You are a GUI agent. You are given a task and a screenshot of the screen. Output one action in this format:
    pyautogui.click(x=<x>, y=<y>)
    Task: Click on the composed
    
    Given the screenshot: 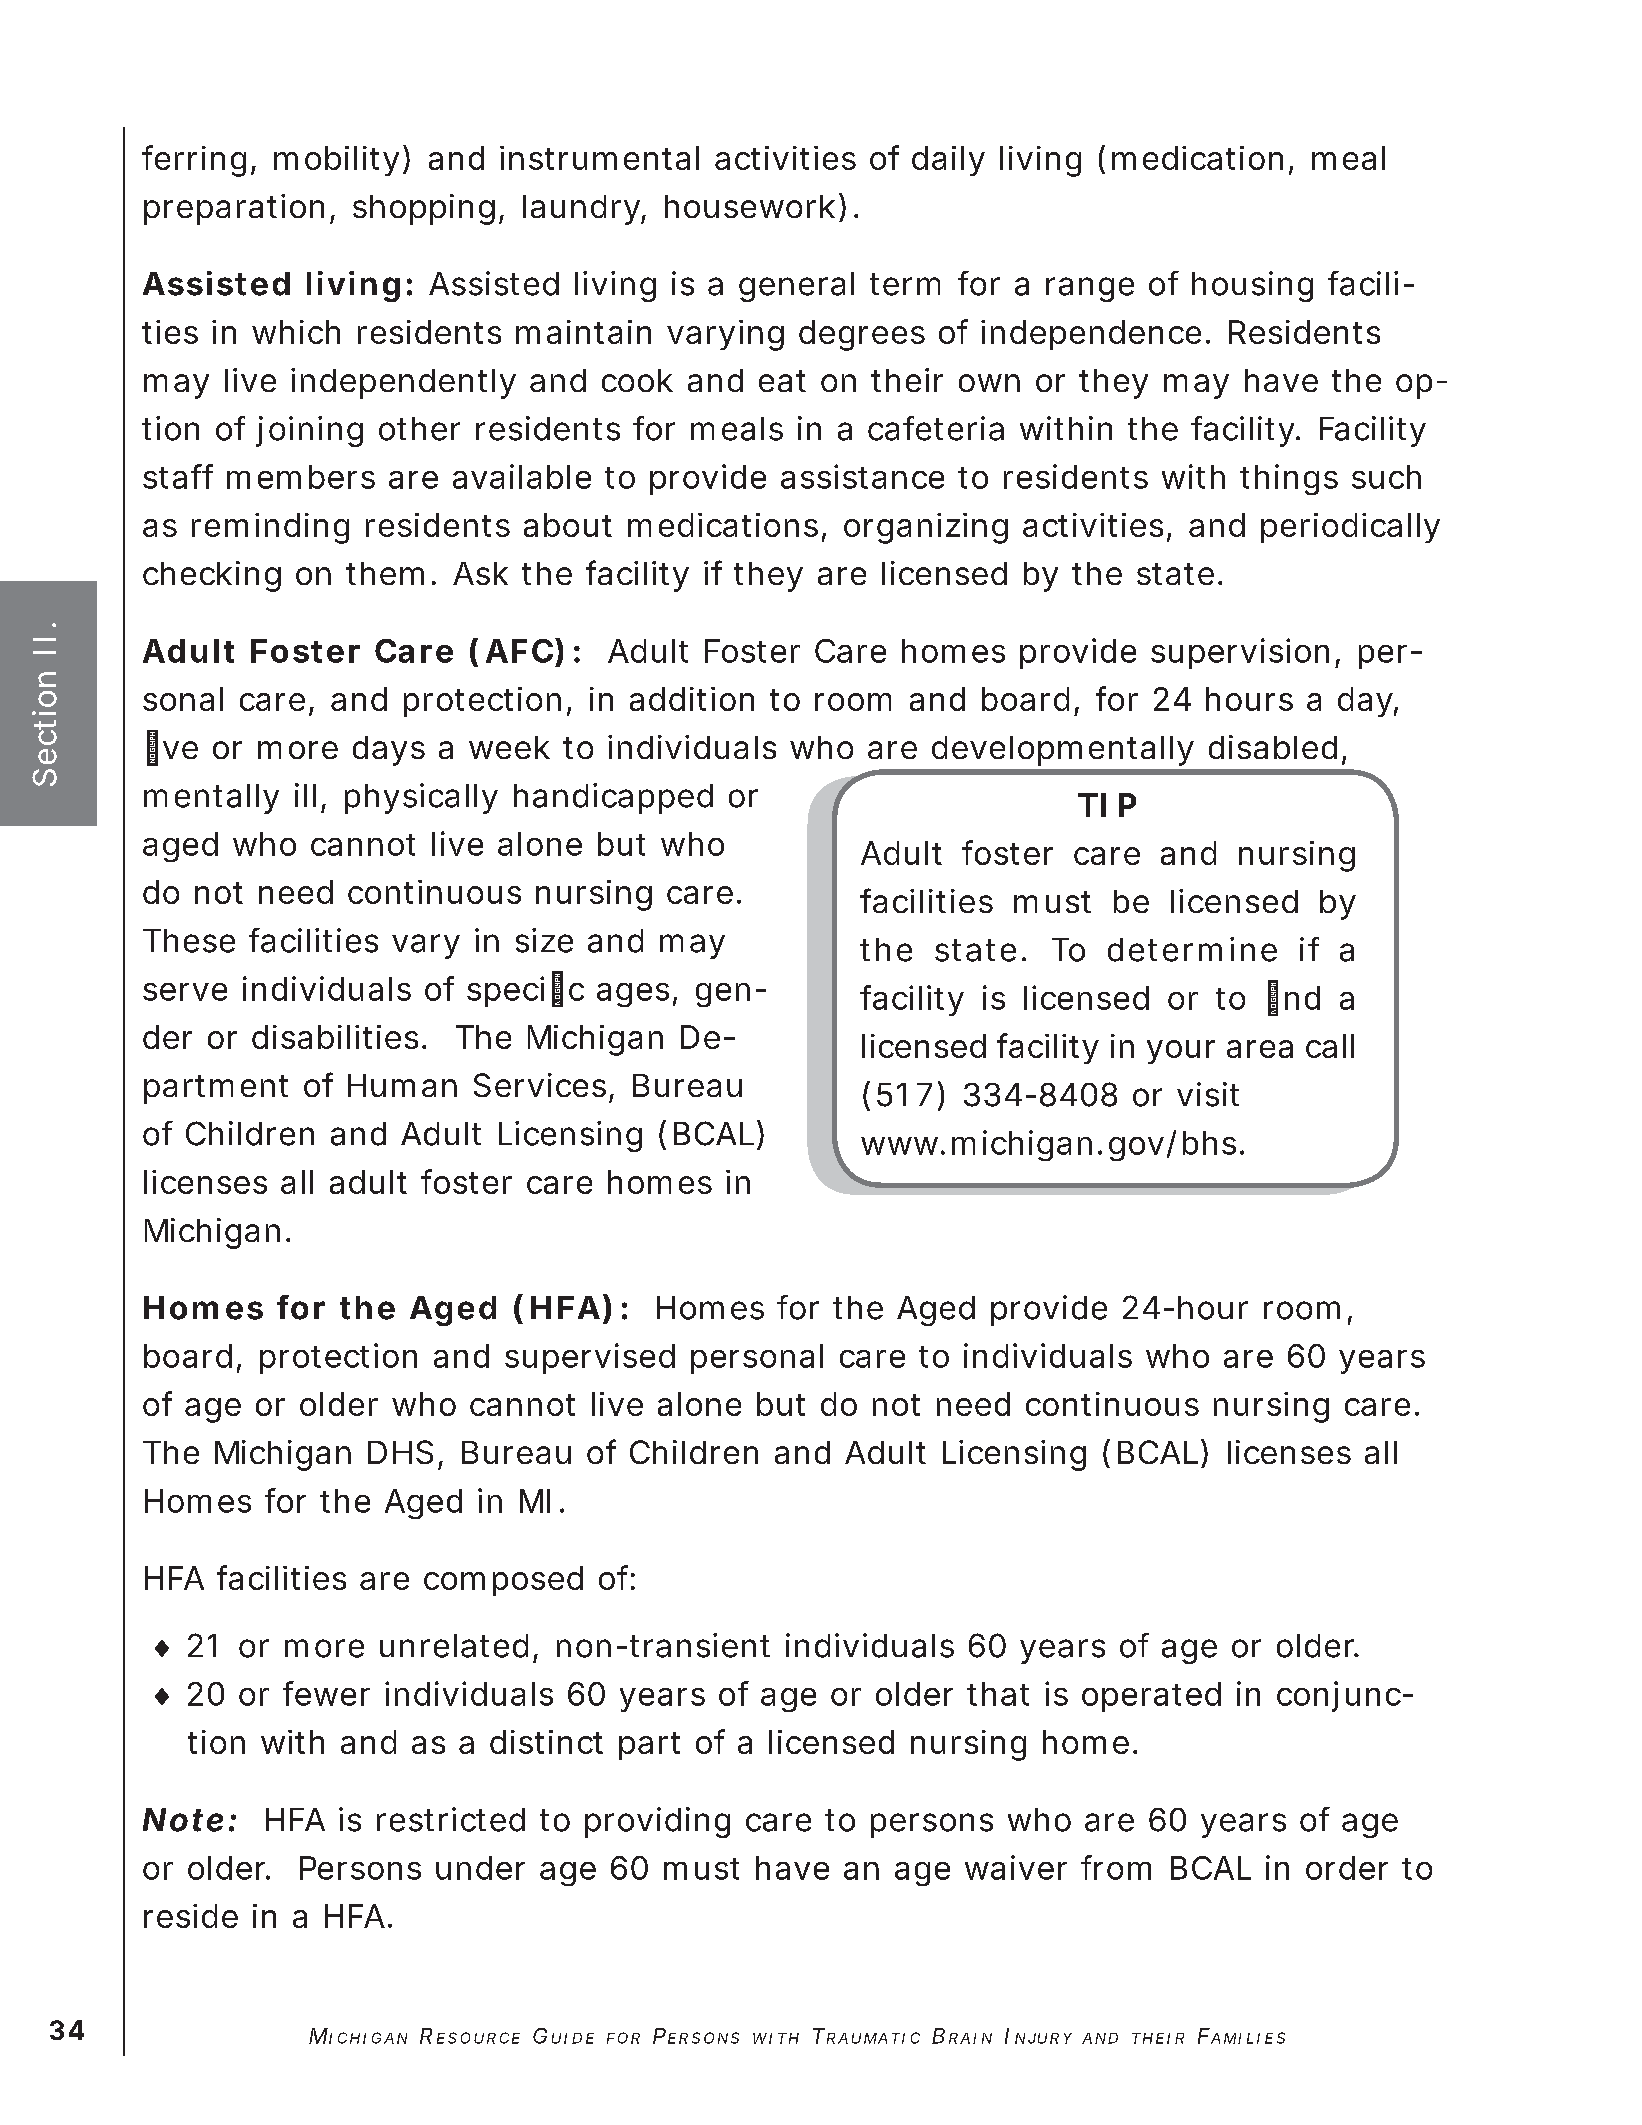 What is the action you would take?
    pyautogui.click(x=503, y=1581)
